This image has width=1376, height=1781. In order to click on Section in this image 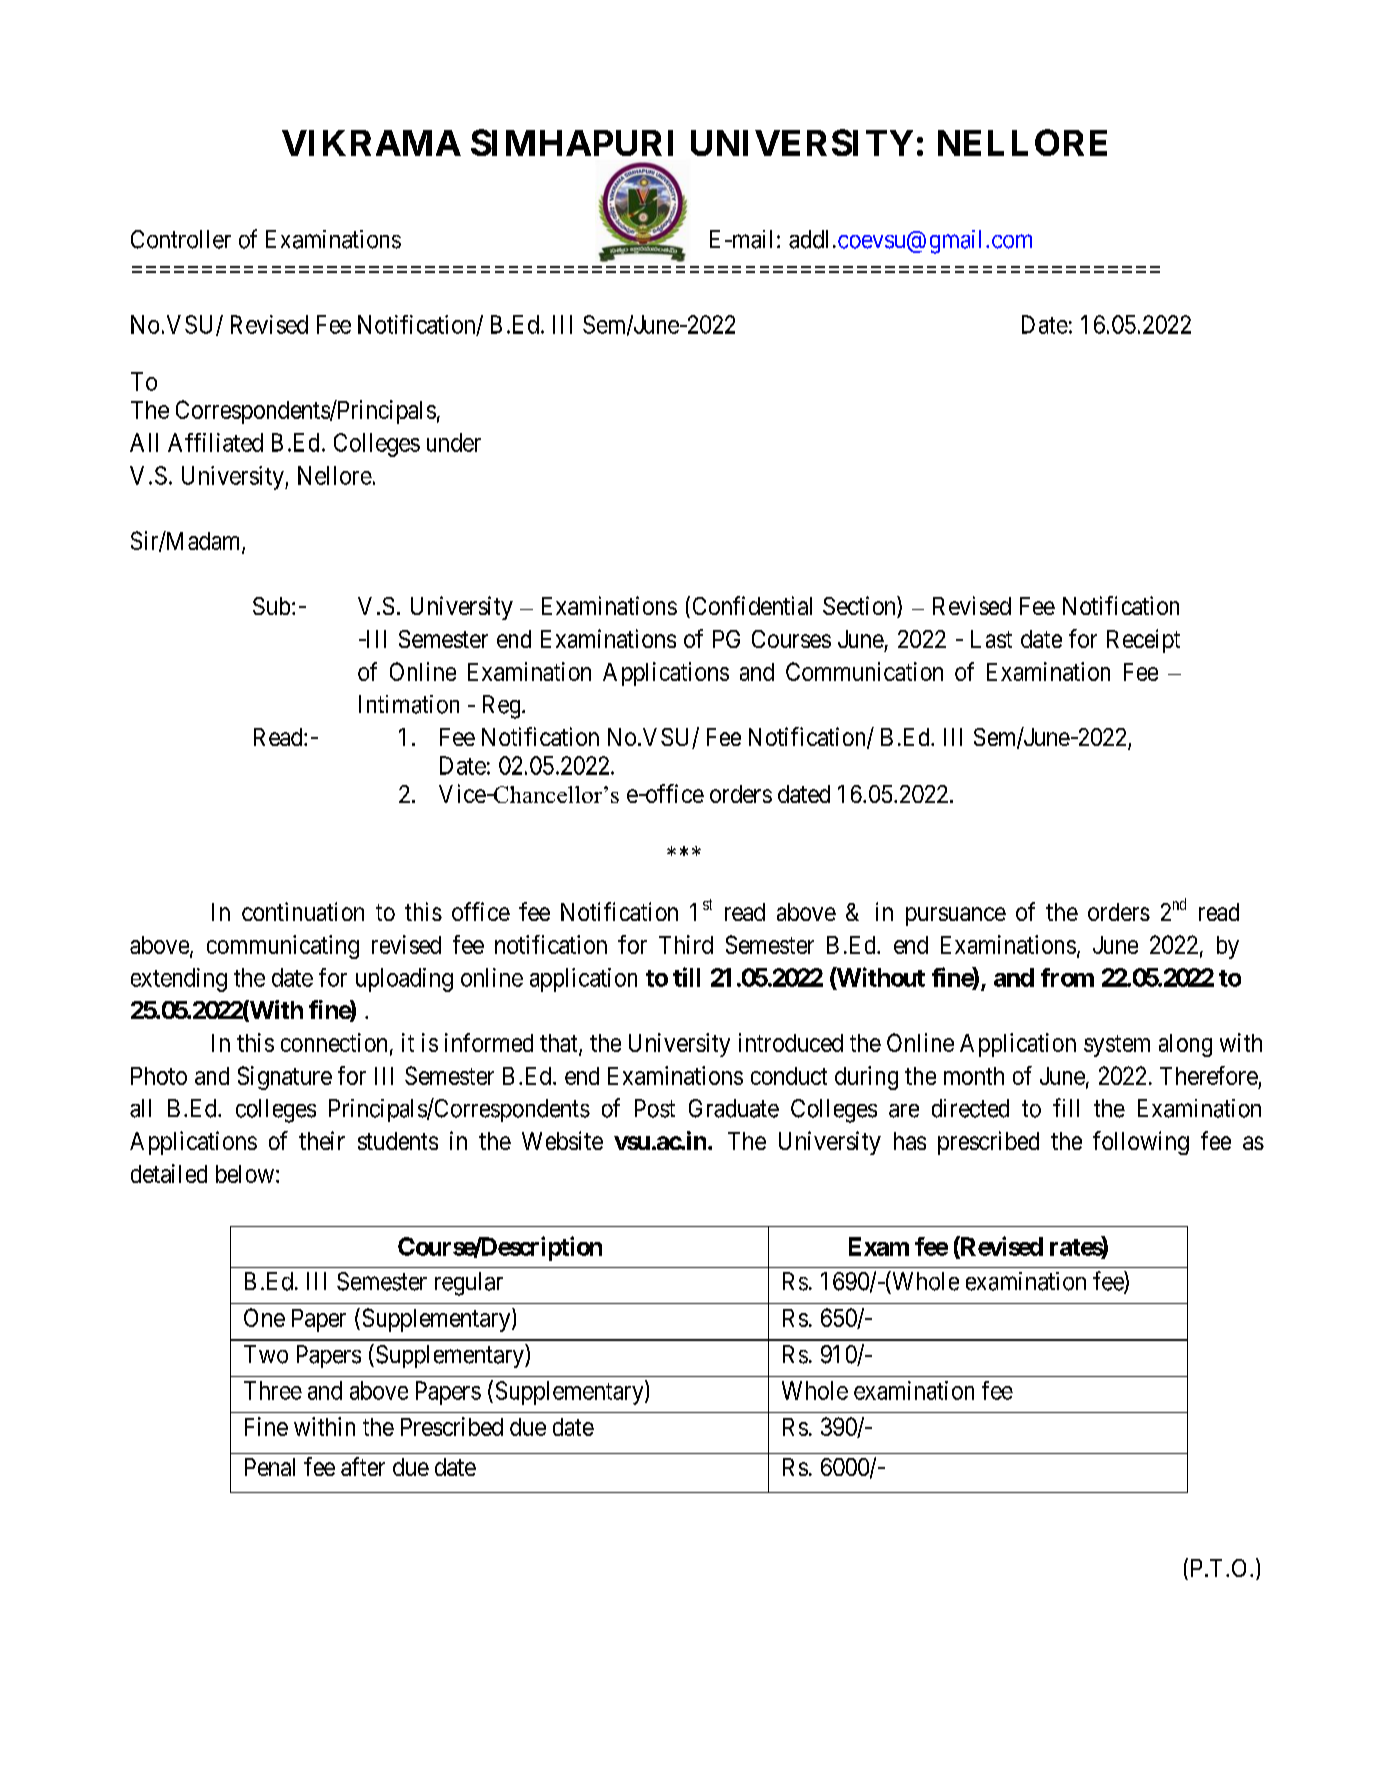, I will do `click(860, 607)`.
